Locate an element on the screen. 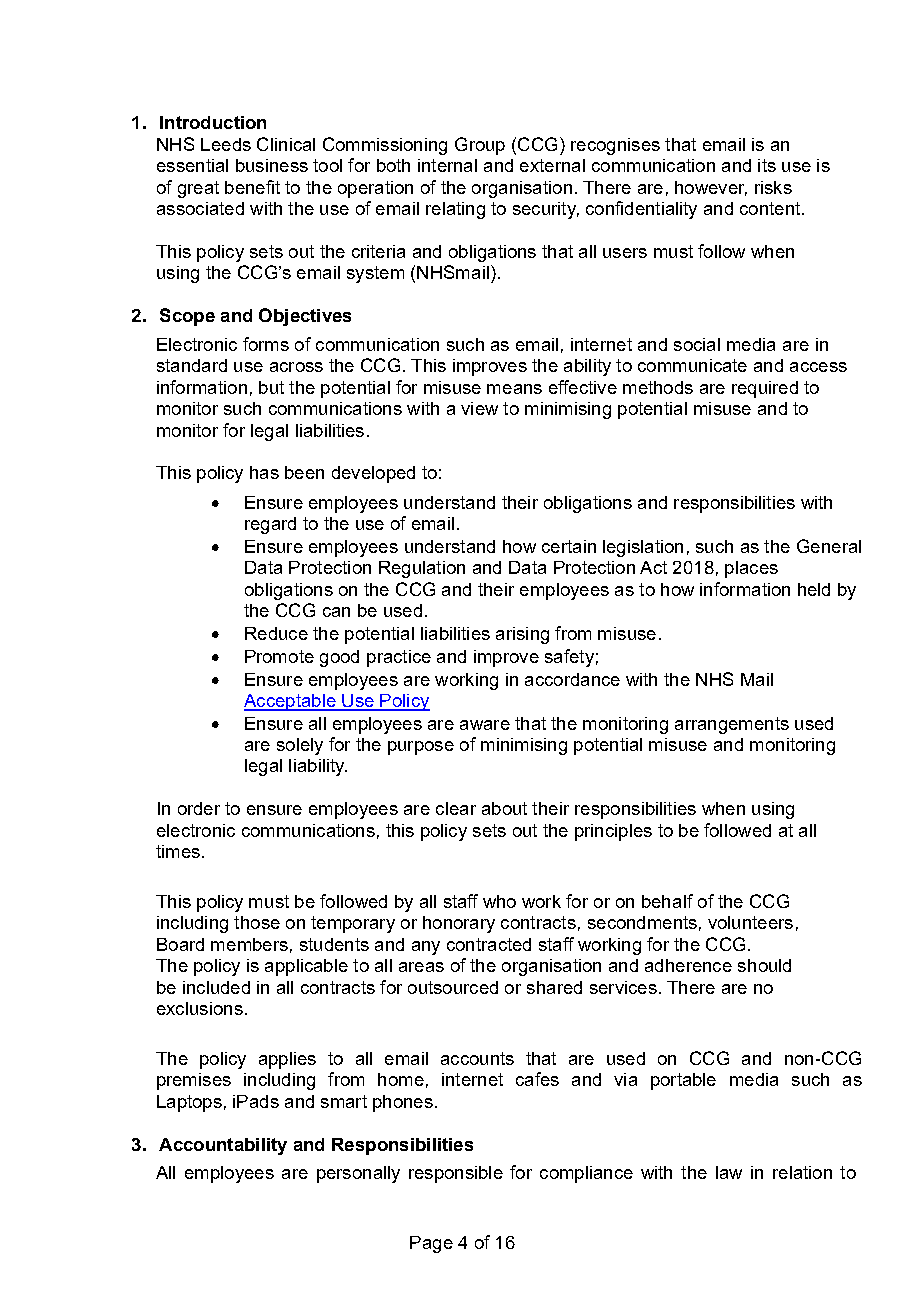 Image resolution: width=924 pixels, height=1308 pixels. business is located at coordinates (272, 165).
